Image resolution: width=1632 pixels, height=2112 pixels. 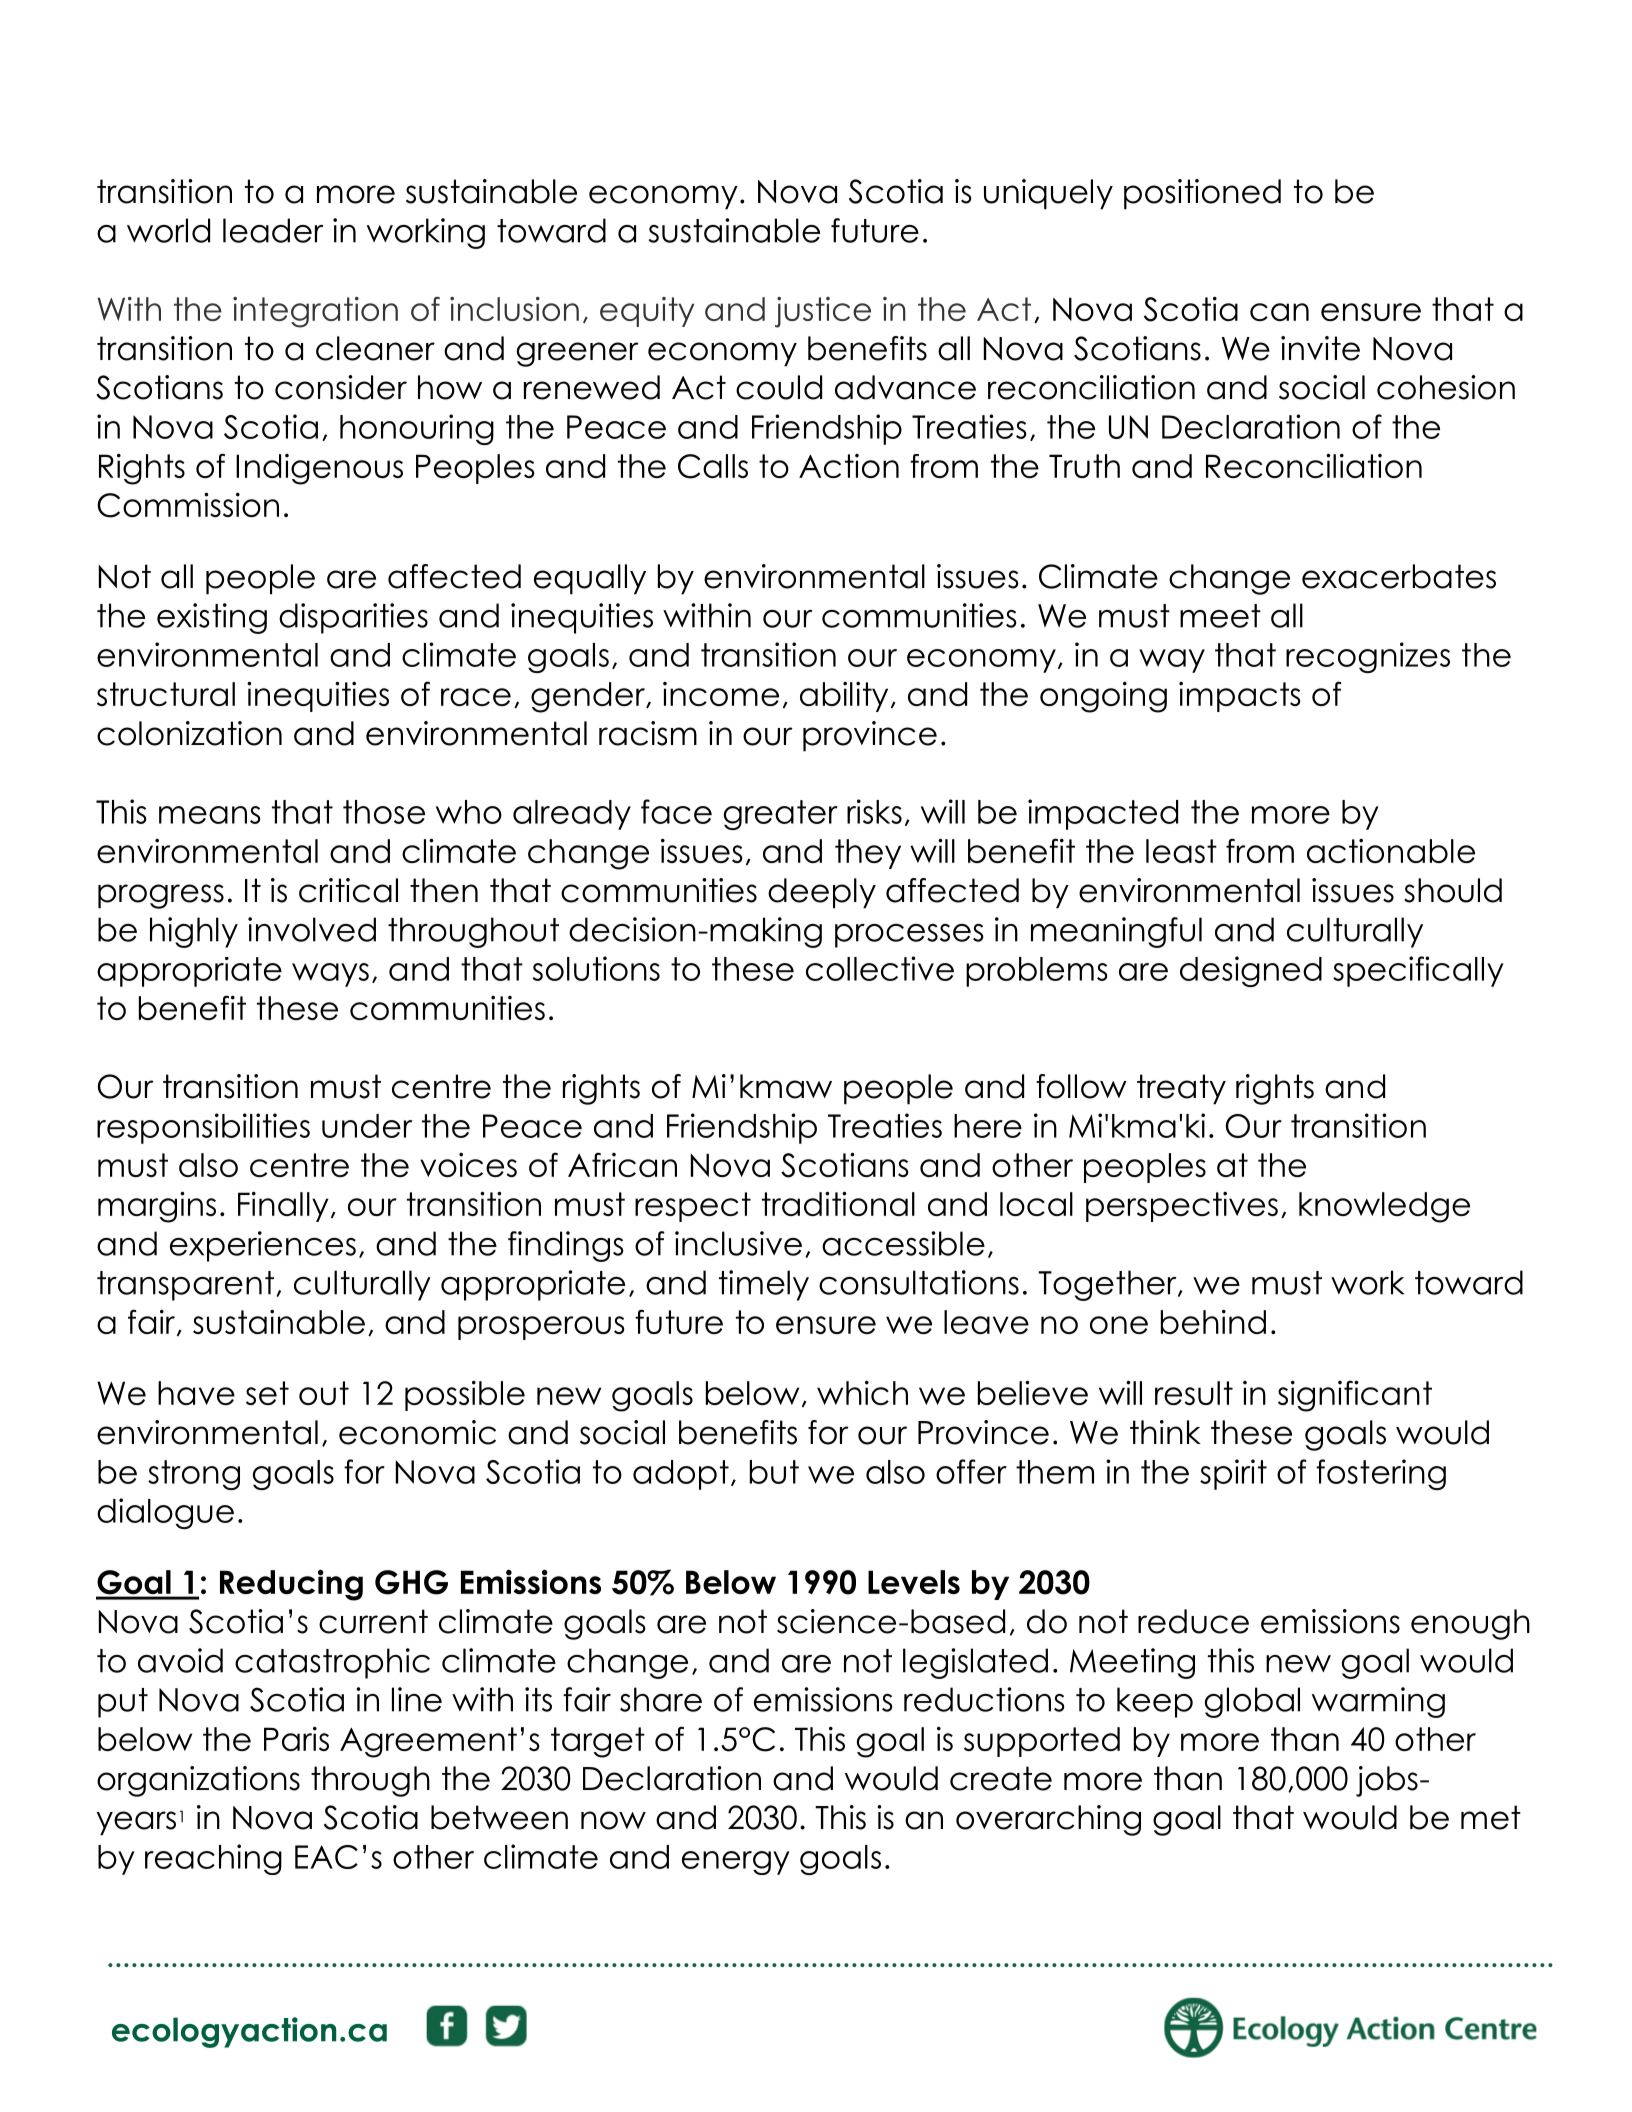 I want to click on met, so click(x=1491, y=1817).
